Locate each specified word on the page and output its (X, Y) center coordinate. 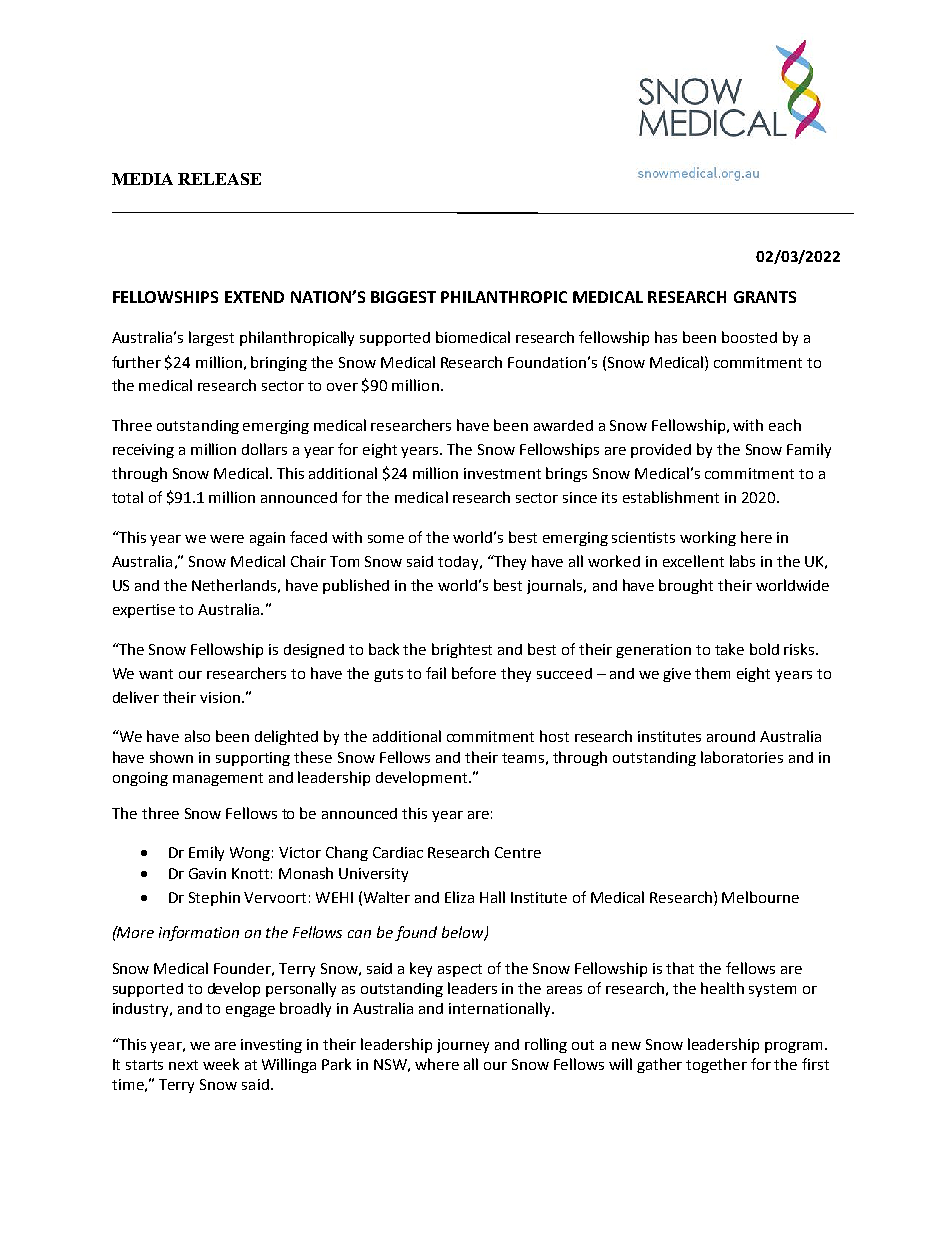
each (785, 425)
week (221, 1064)
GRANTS (765, 297)
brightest (462, 650)
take (729, 649)
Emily (206, 853)
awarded (563, 425)
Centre (518, 852)
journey (463, 1046)
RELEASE (219, 179)
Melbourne (760, 897)
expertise (144, 611)
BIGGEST (403, 297)
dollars (264, 449)
